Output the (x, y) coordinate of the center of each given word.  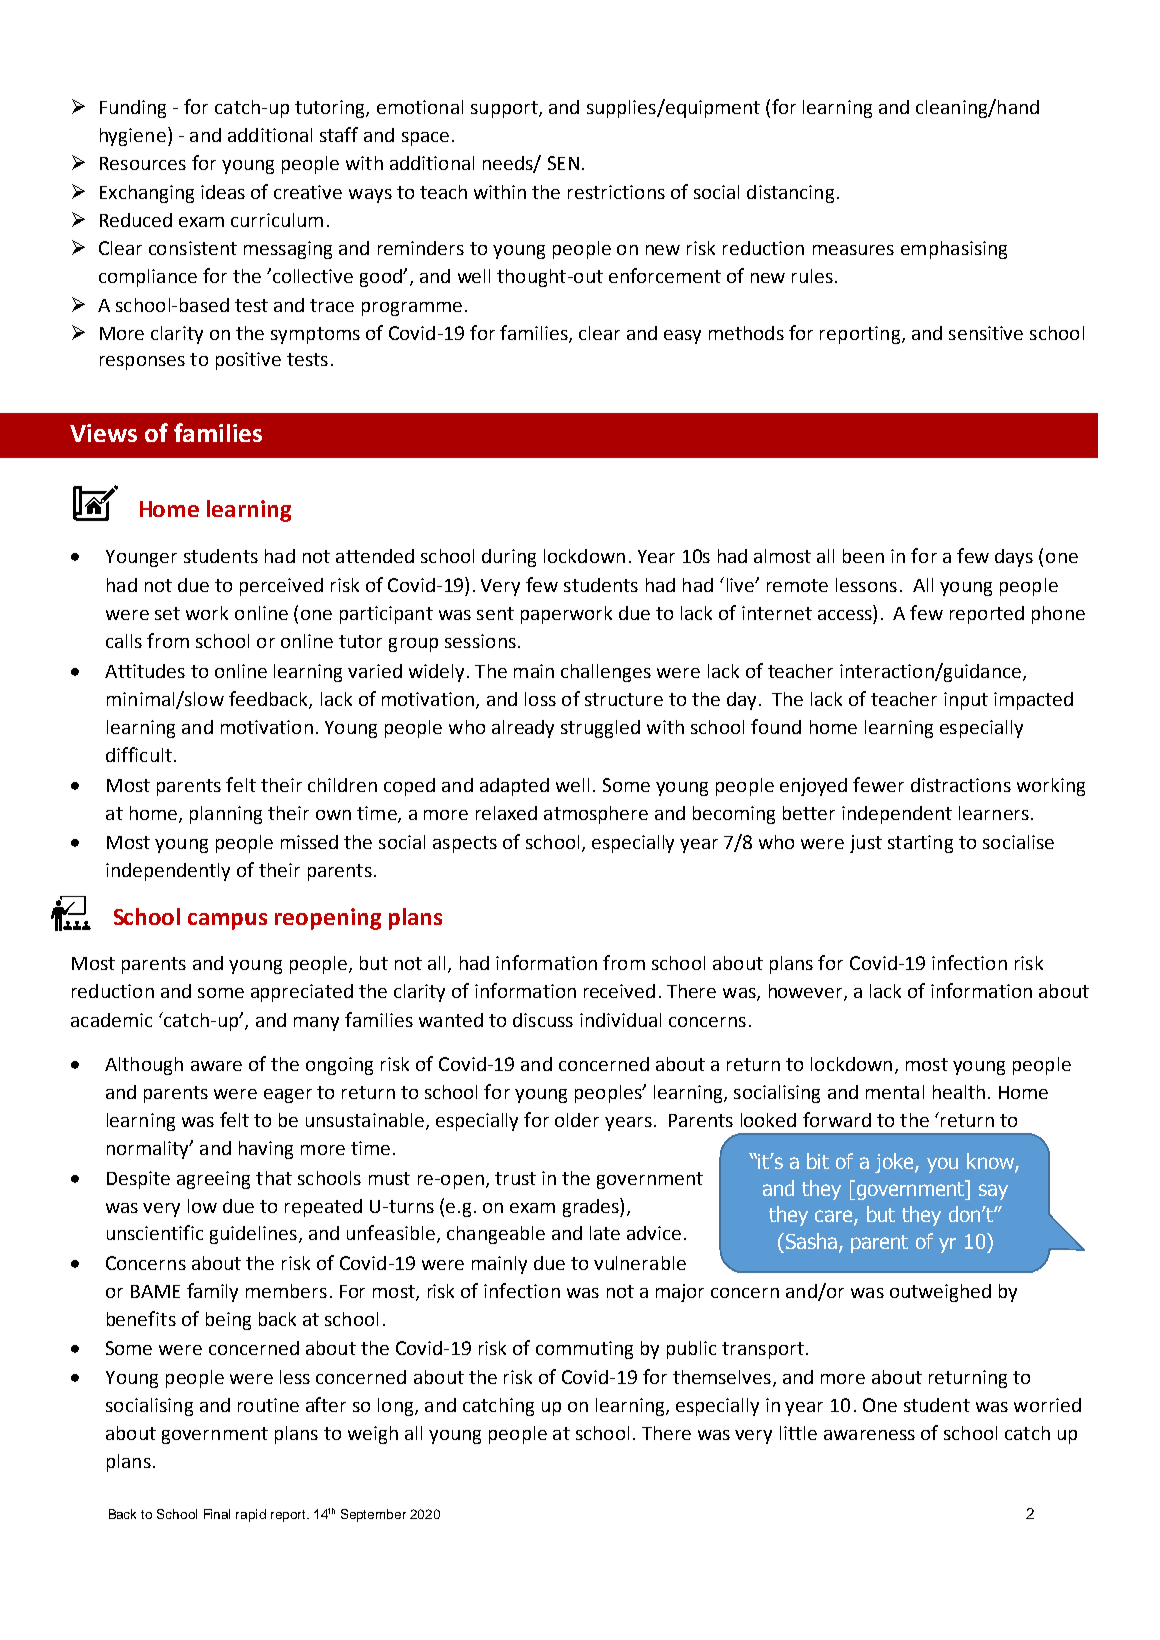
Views (103, 433)
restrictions (616, 192)
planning (226, 815)
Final (217, 1514)
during (509, 558)
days (1014, 558)
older (577, 1120)
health (959, 1092)
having (266, 1150)
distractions (961, 785)
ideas (223, 192)
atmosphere (596, 815)
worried (1047, 1405)
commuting (584, 1350)
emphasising (954, 250)
